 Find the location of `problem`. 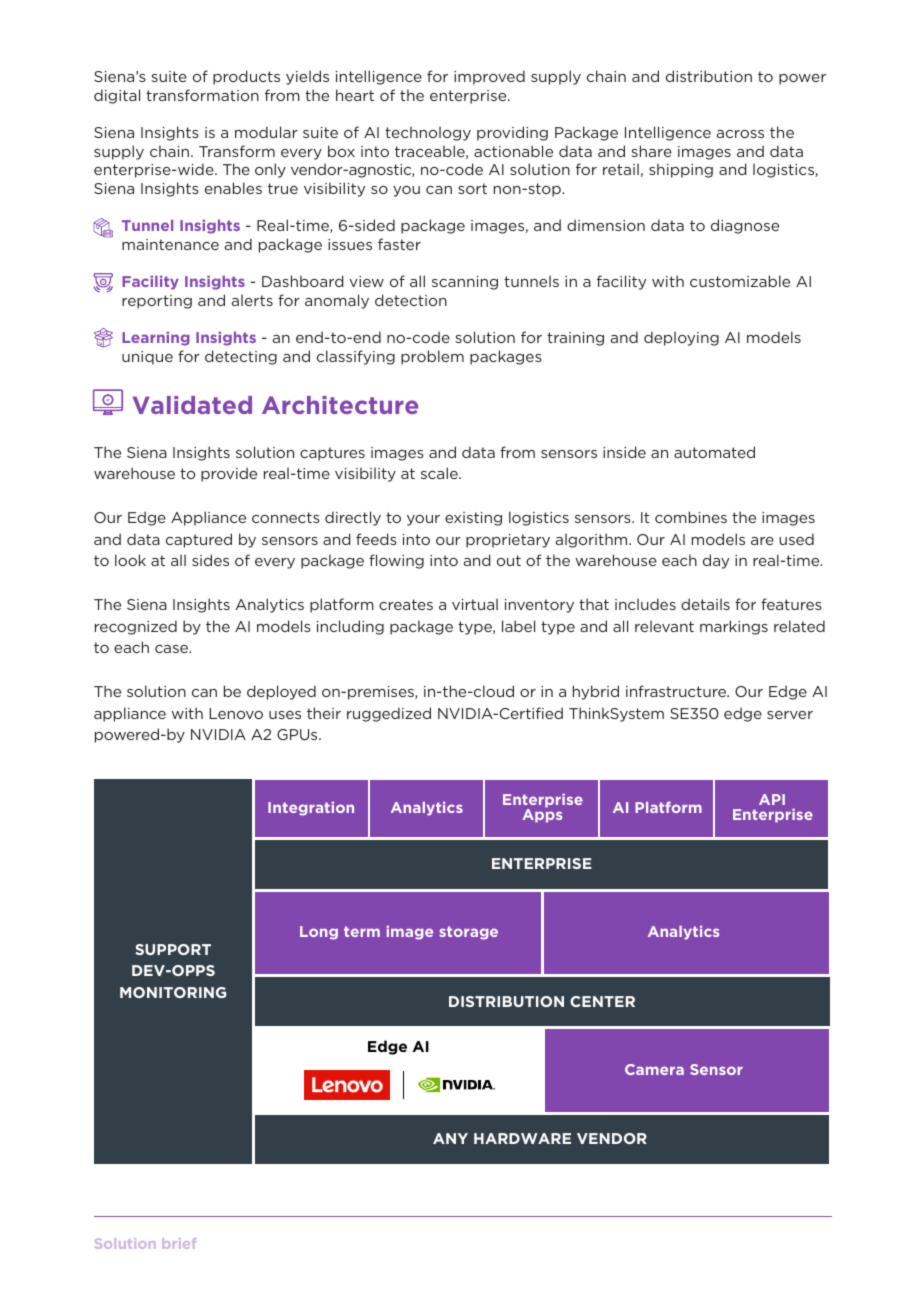

problem is located at coordinates (432, 357).
